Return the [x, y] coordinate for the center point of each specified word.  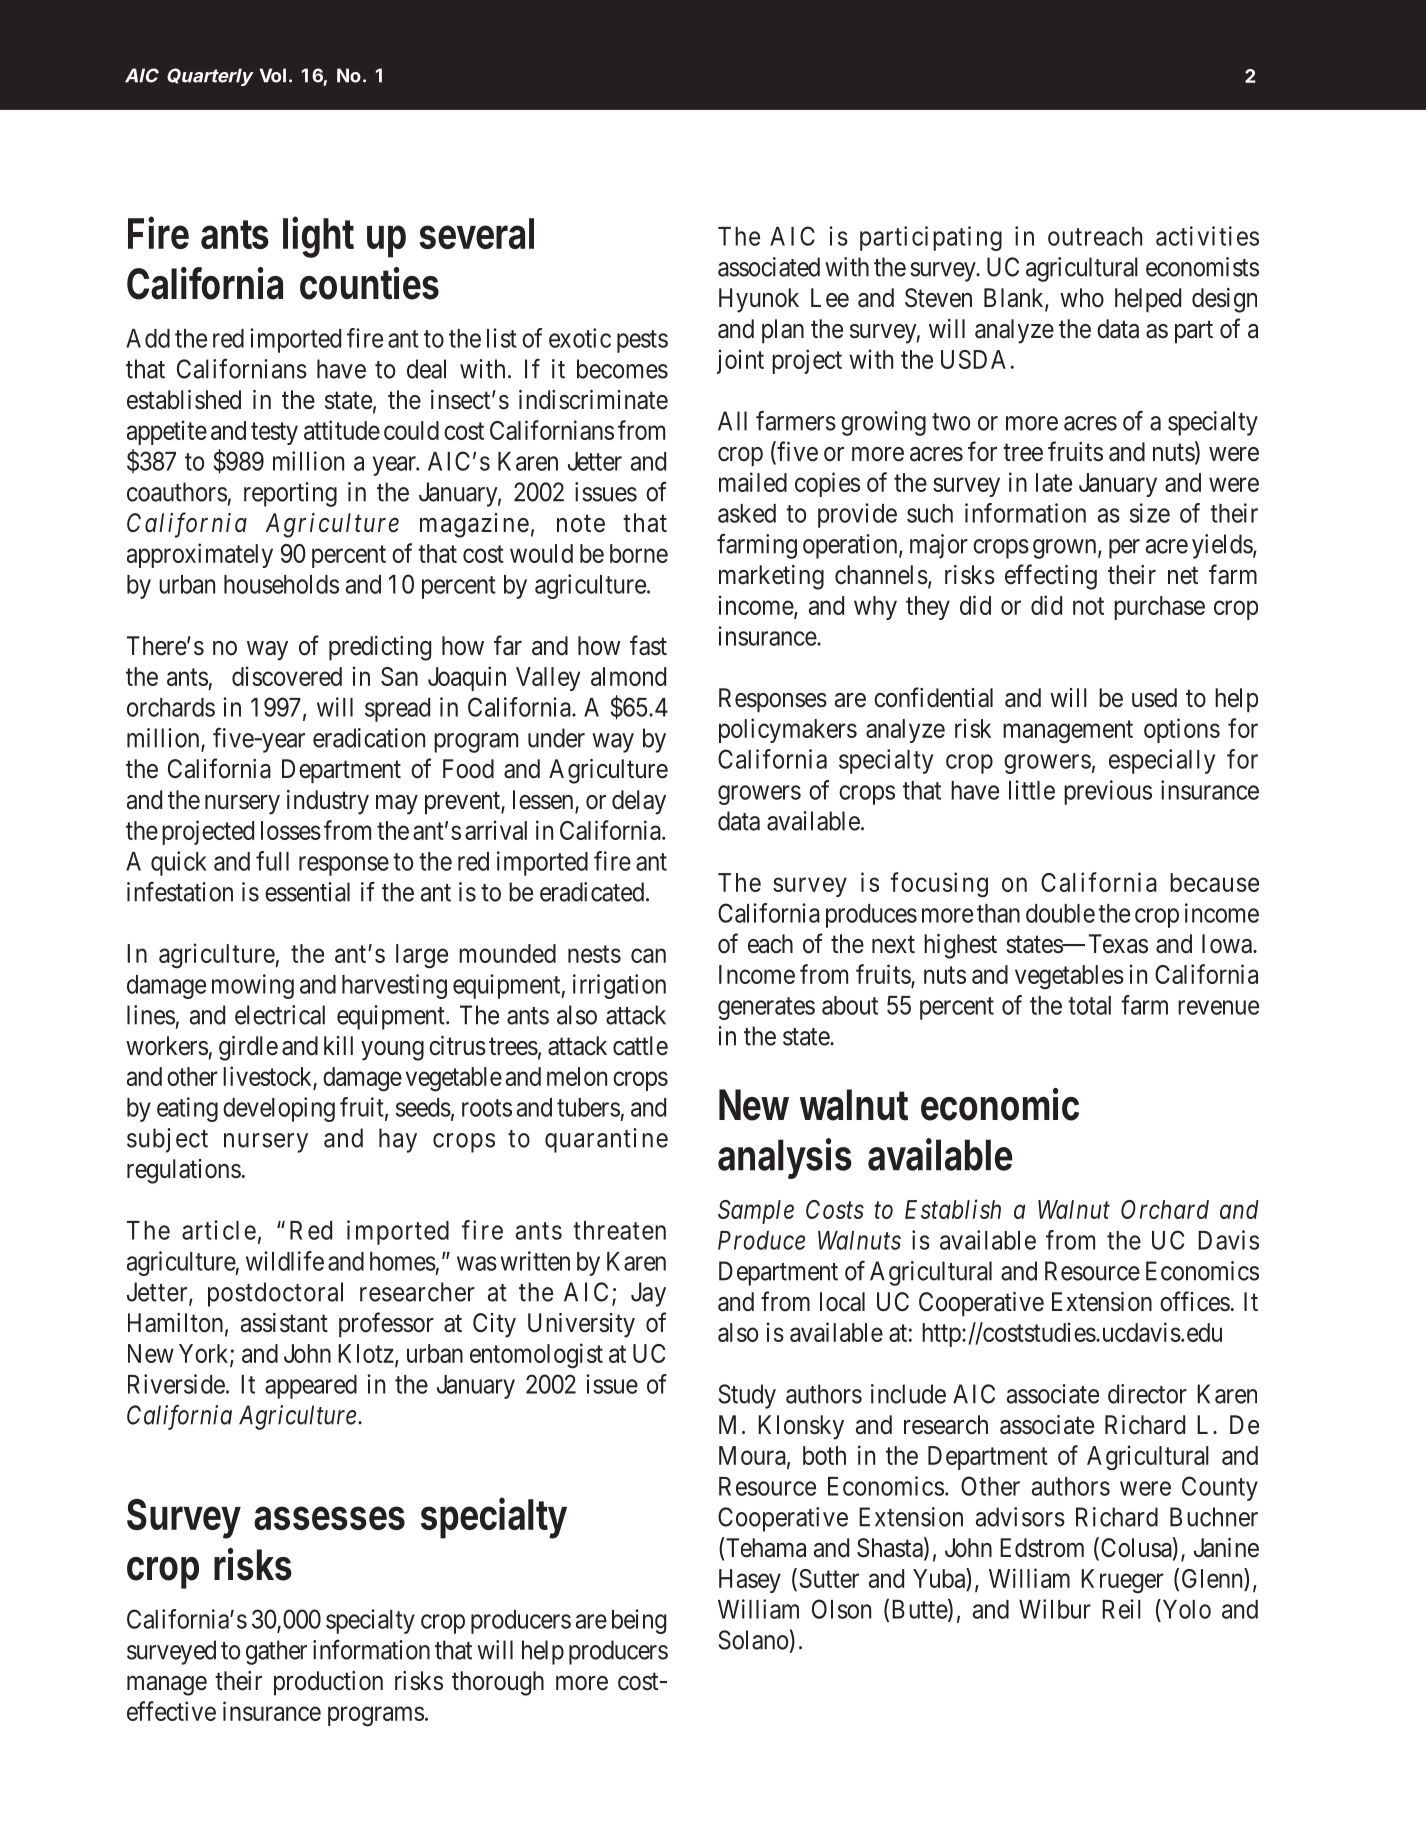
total [1089, 1005]
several [476, 233]
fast [648, 645]
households [281, 584]
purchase [1159, 608]
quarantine [606, 1140]
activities [1207, 236]
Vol [272, 75]
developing [279, 1109]
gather [276, 1652]
